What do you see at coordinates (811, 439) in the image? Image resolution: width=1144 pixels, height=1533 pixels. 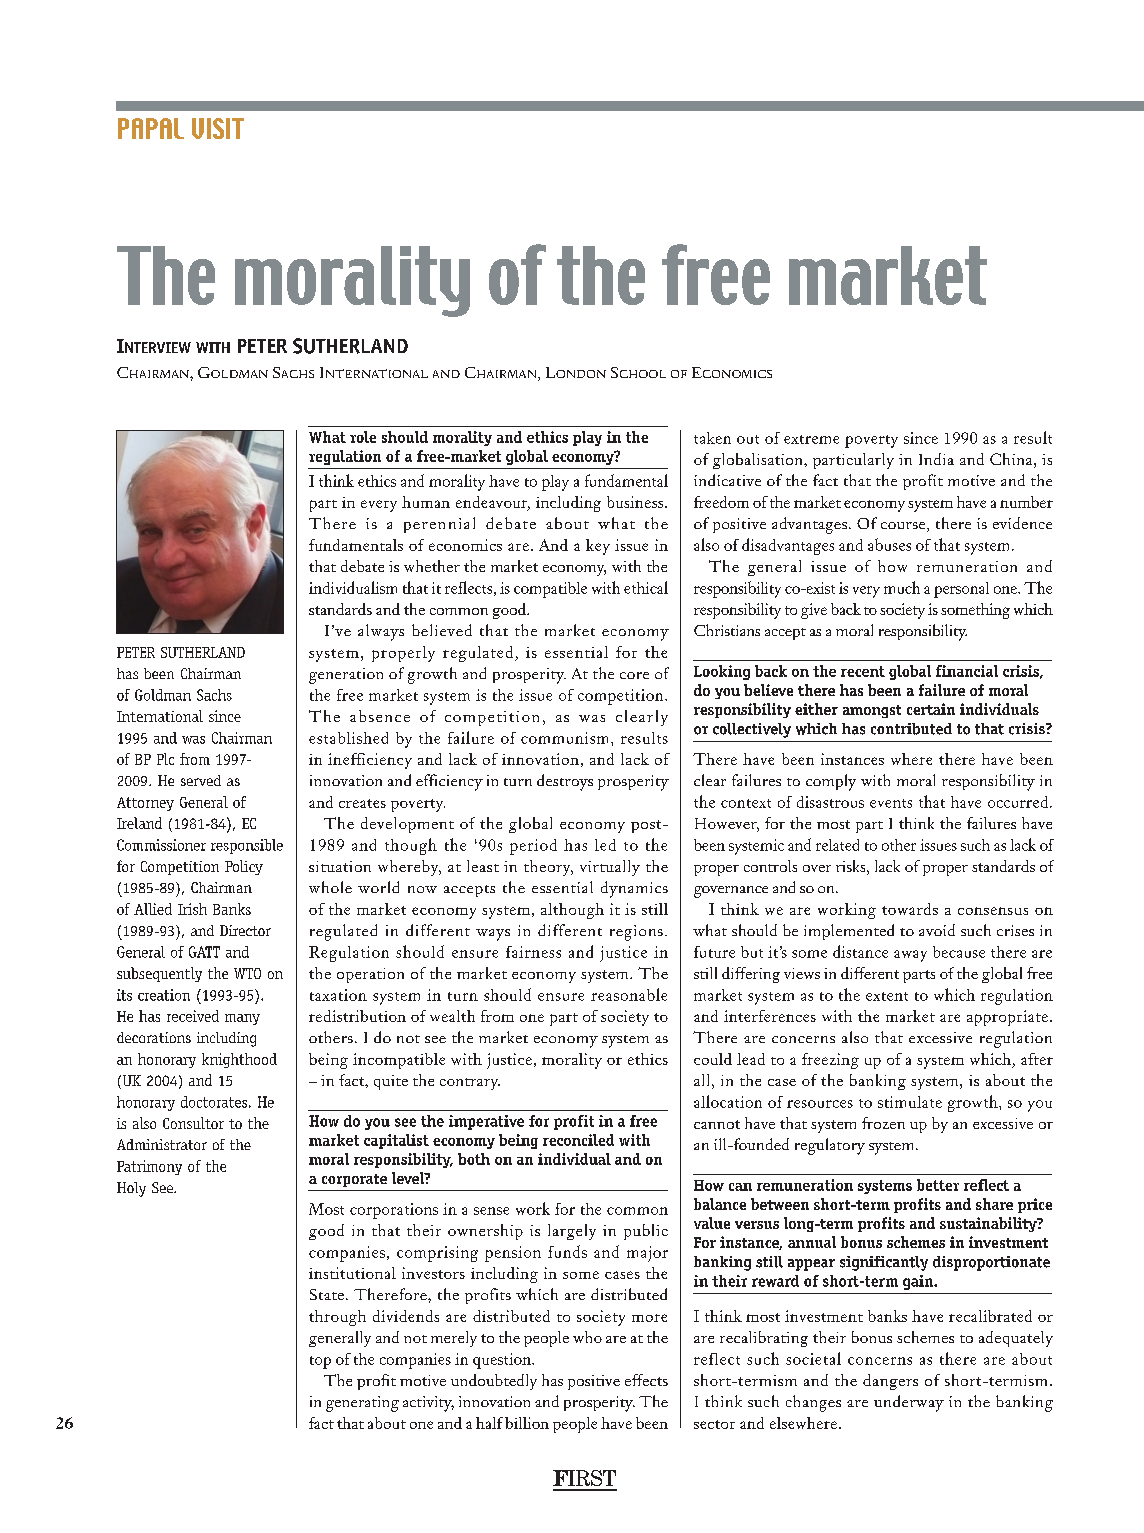 I see `extreme` at bounding box center [811, 439].
